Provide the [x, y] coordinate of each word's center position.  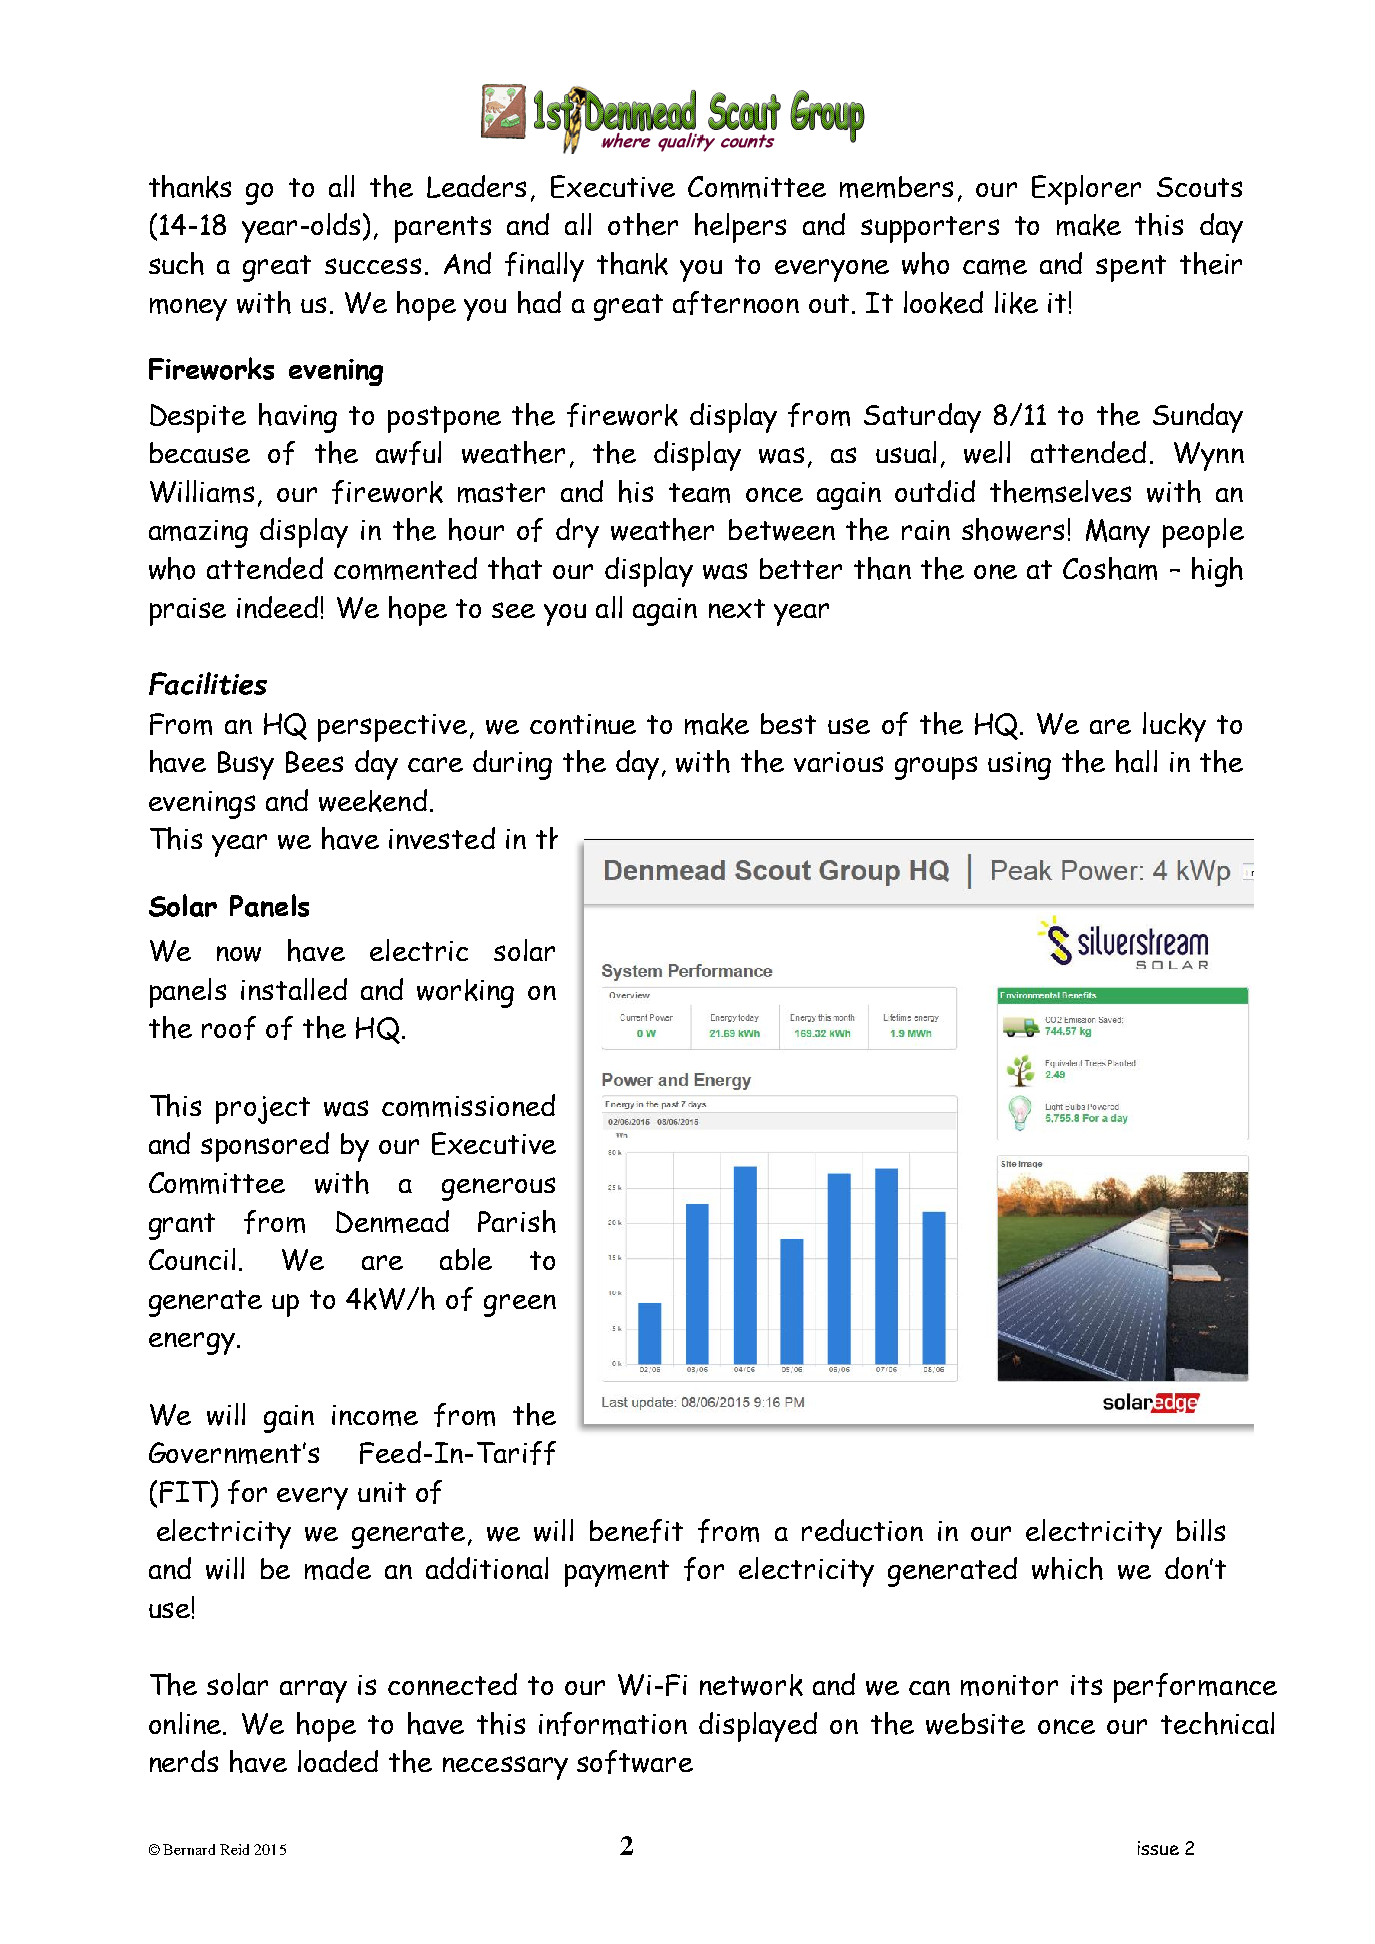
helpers [740, 228]
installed [294, 989]
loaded [338, 1761]
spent [1131, 268]
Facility [690, 839]
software [635, 1762]
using [1019, 766]
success [373, 266]
